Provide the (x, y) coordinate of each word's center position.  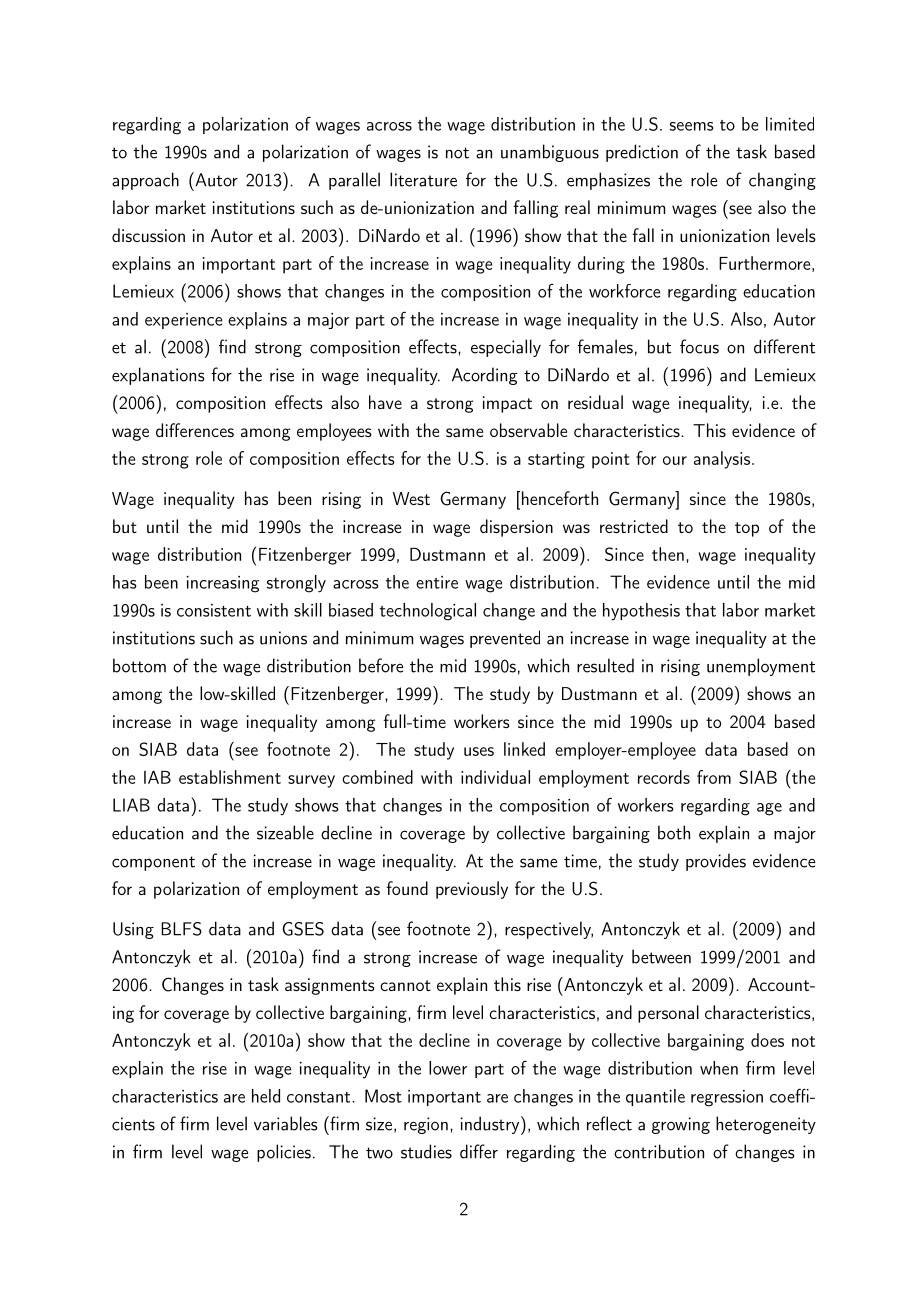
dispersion (516, 528)
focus (699, 346)
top (747, 529)
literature (423, 179)
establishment (230, 777)
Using (133, 930)
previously (472, 890)
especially (506, 348)
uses (479, 751)
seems (692, 126)
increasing (223, 584)
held (266, 1096)
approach (145, 181)
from (714, 777)
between (661, 956)
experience (183, 321)
